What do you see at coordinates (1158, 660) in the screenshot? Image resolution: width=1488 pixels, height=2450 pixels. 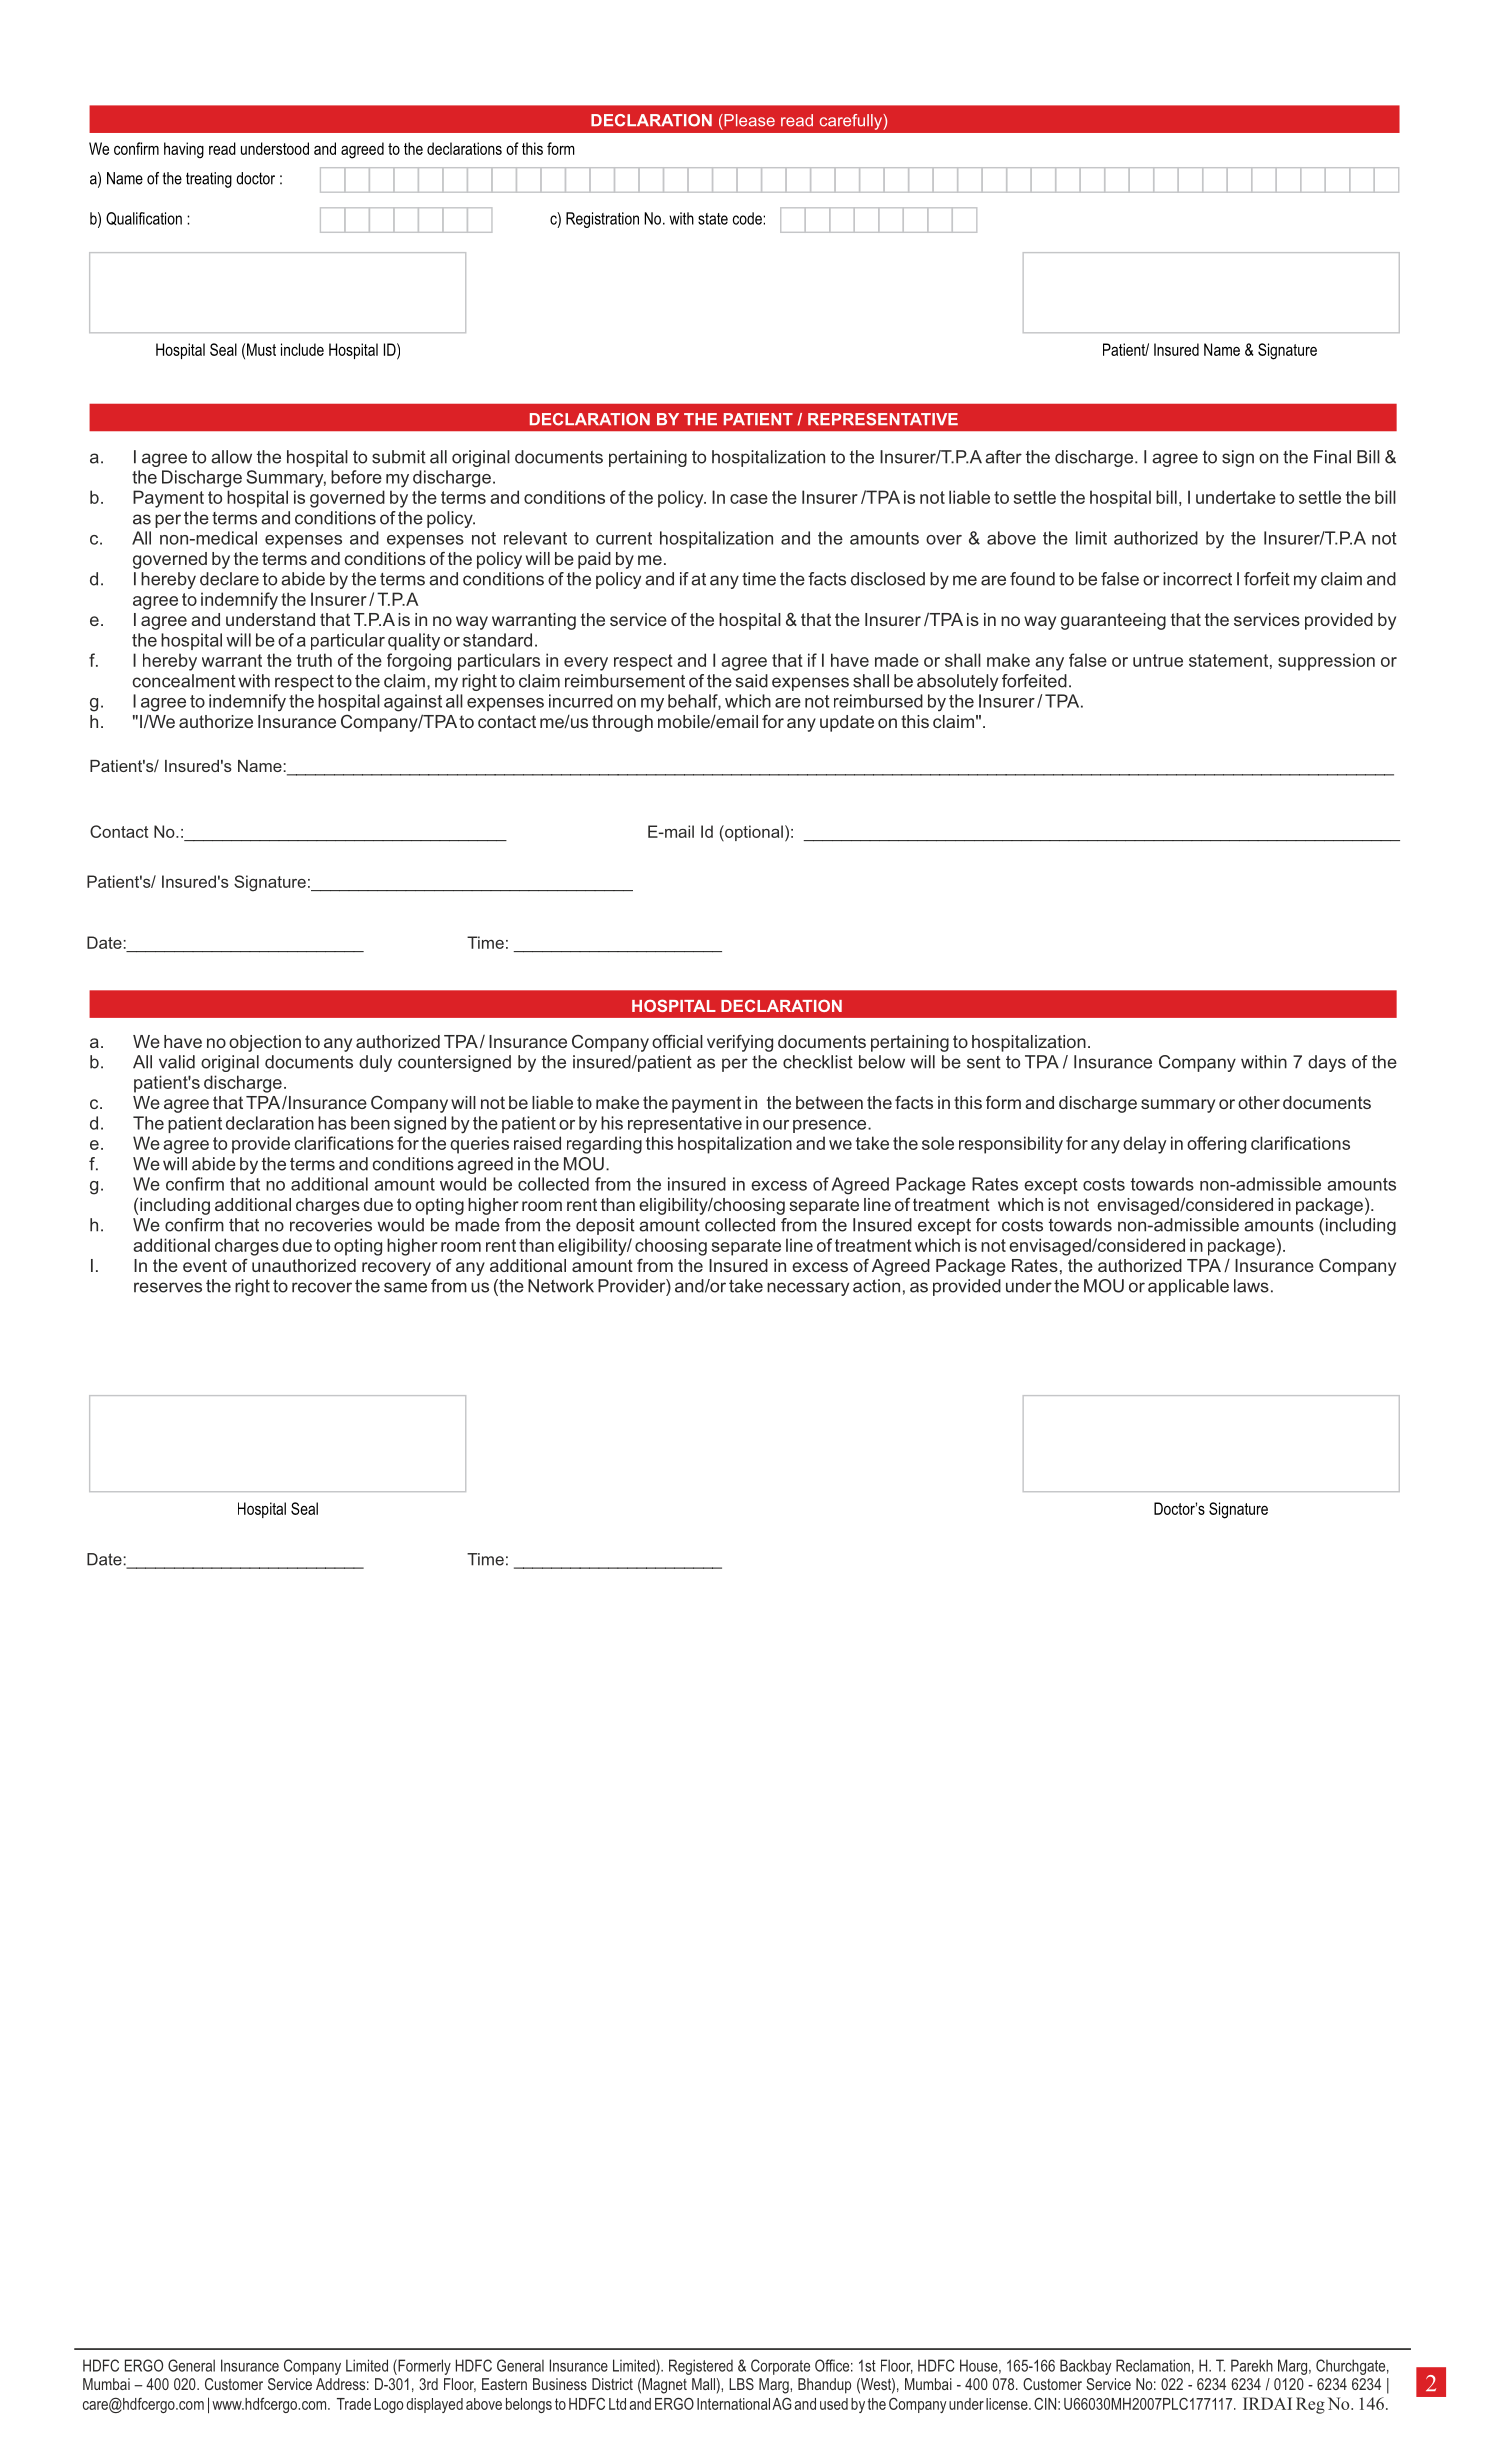 I see `untrue` at bounding box center [1158, 660].
